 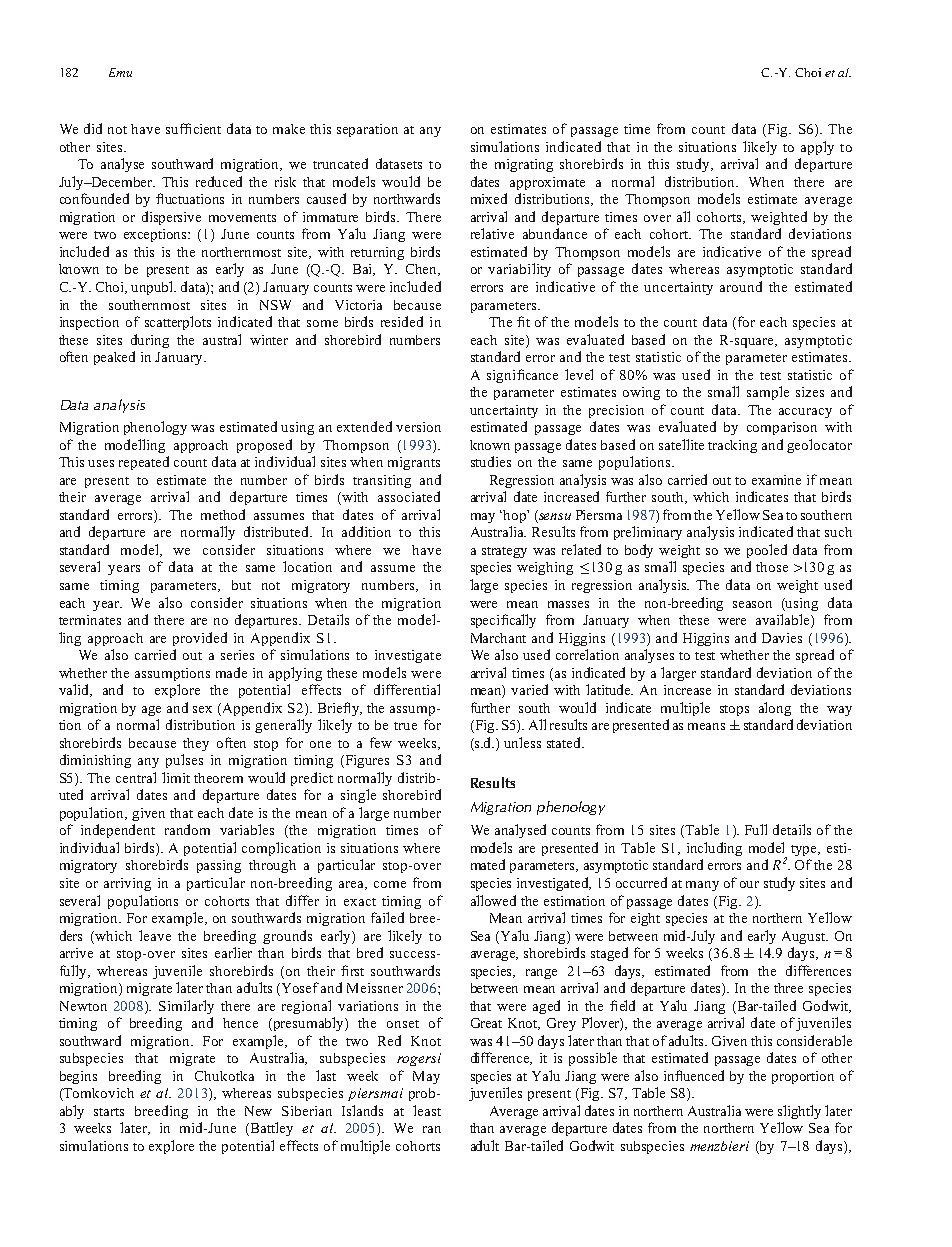 What do you see at coordinates (524, 165) in the image?
I see `migrating` at bounding box center [524, 165].
